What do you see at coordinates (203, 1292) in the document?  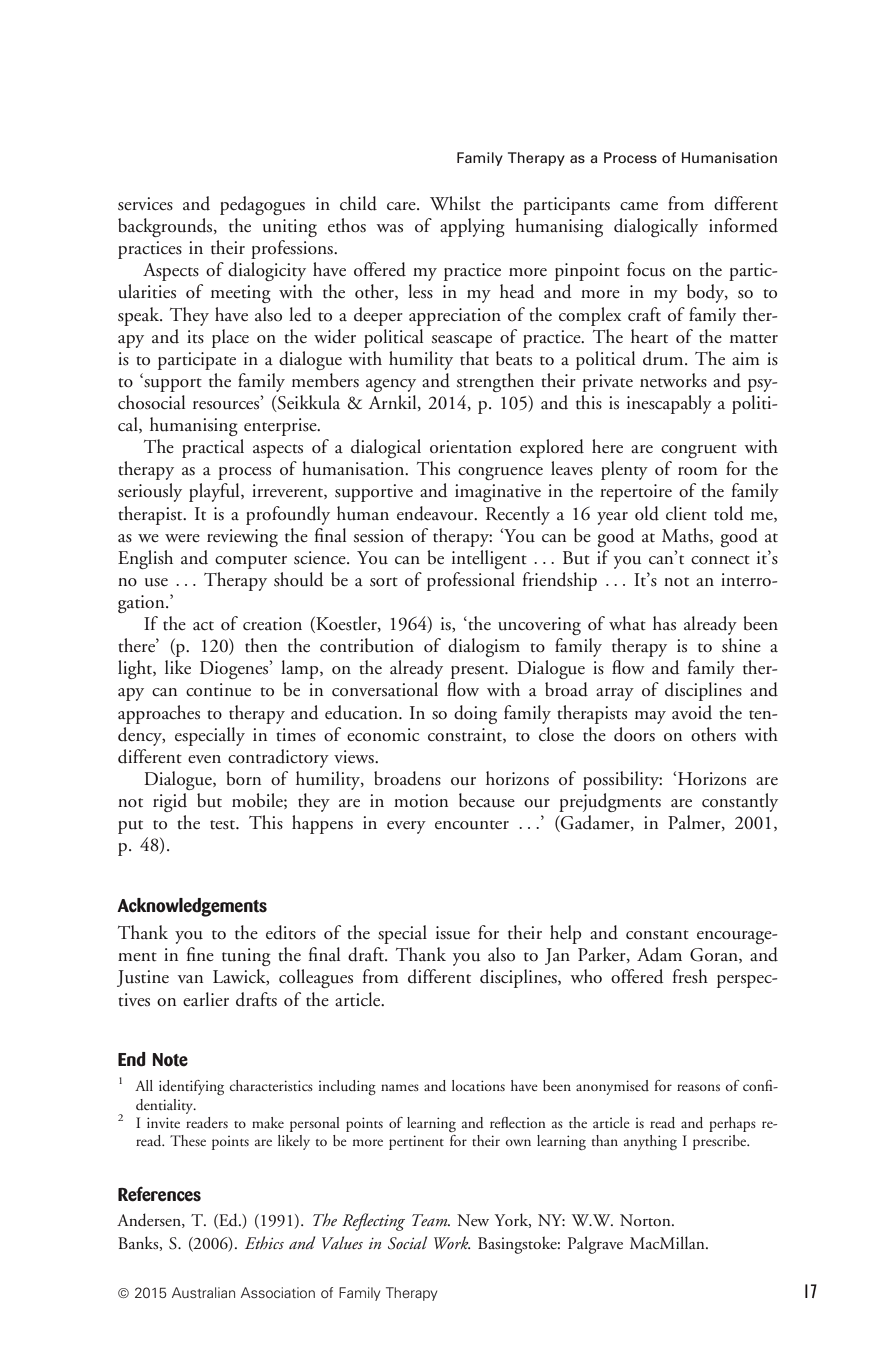 I see `Australian` at bounding box center [203, 1292].
